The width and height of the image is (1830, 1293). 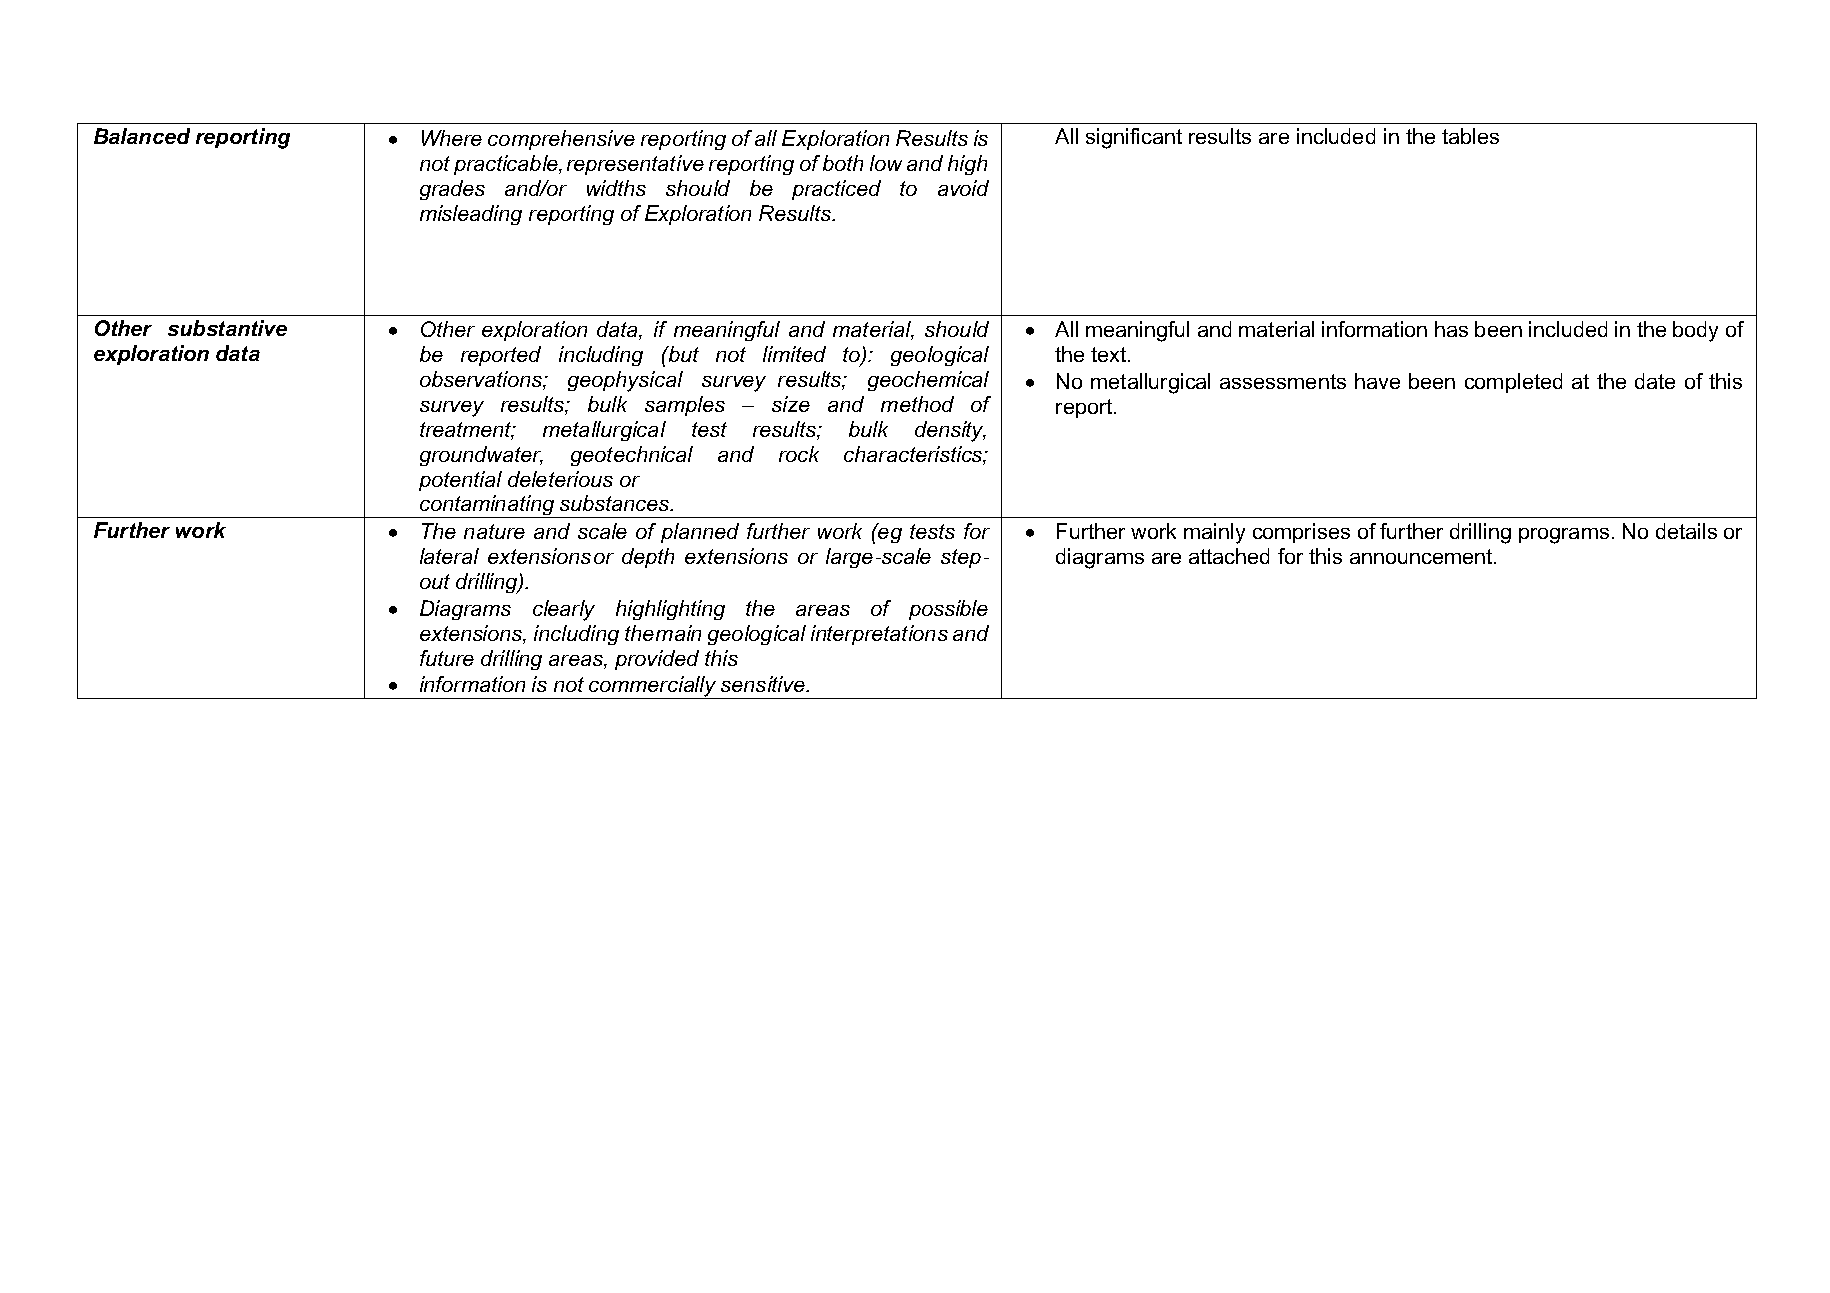 I want to click on tables, so click(x=1470, y=136).
